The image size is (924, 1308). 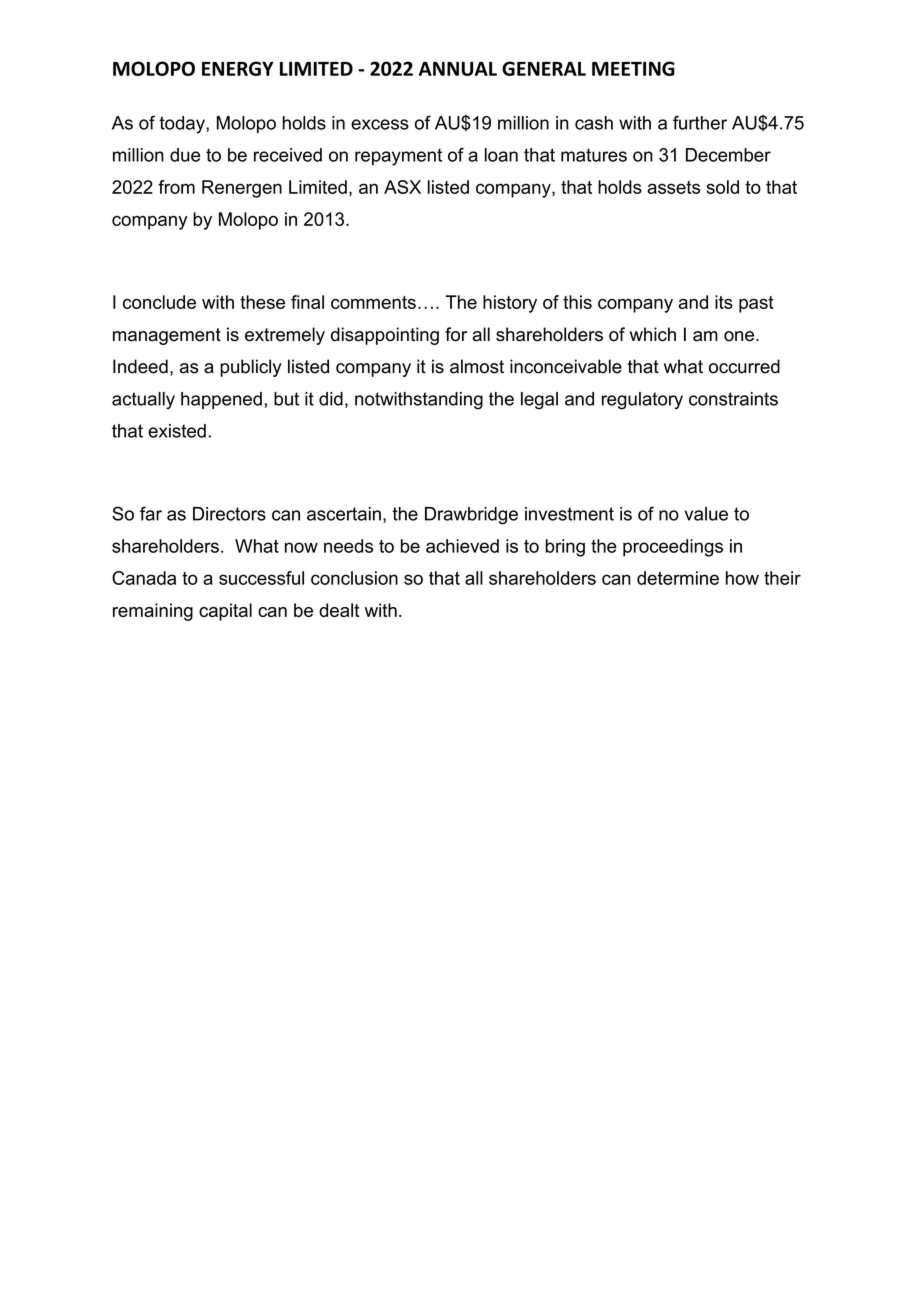 I want to click on ANNUAL, so click(x=458, y=69).
